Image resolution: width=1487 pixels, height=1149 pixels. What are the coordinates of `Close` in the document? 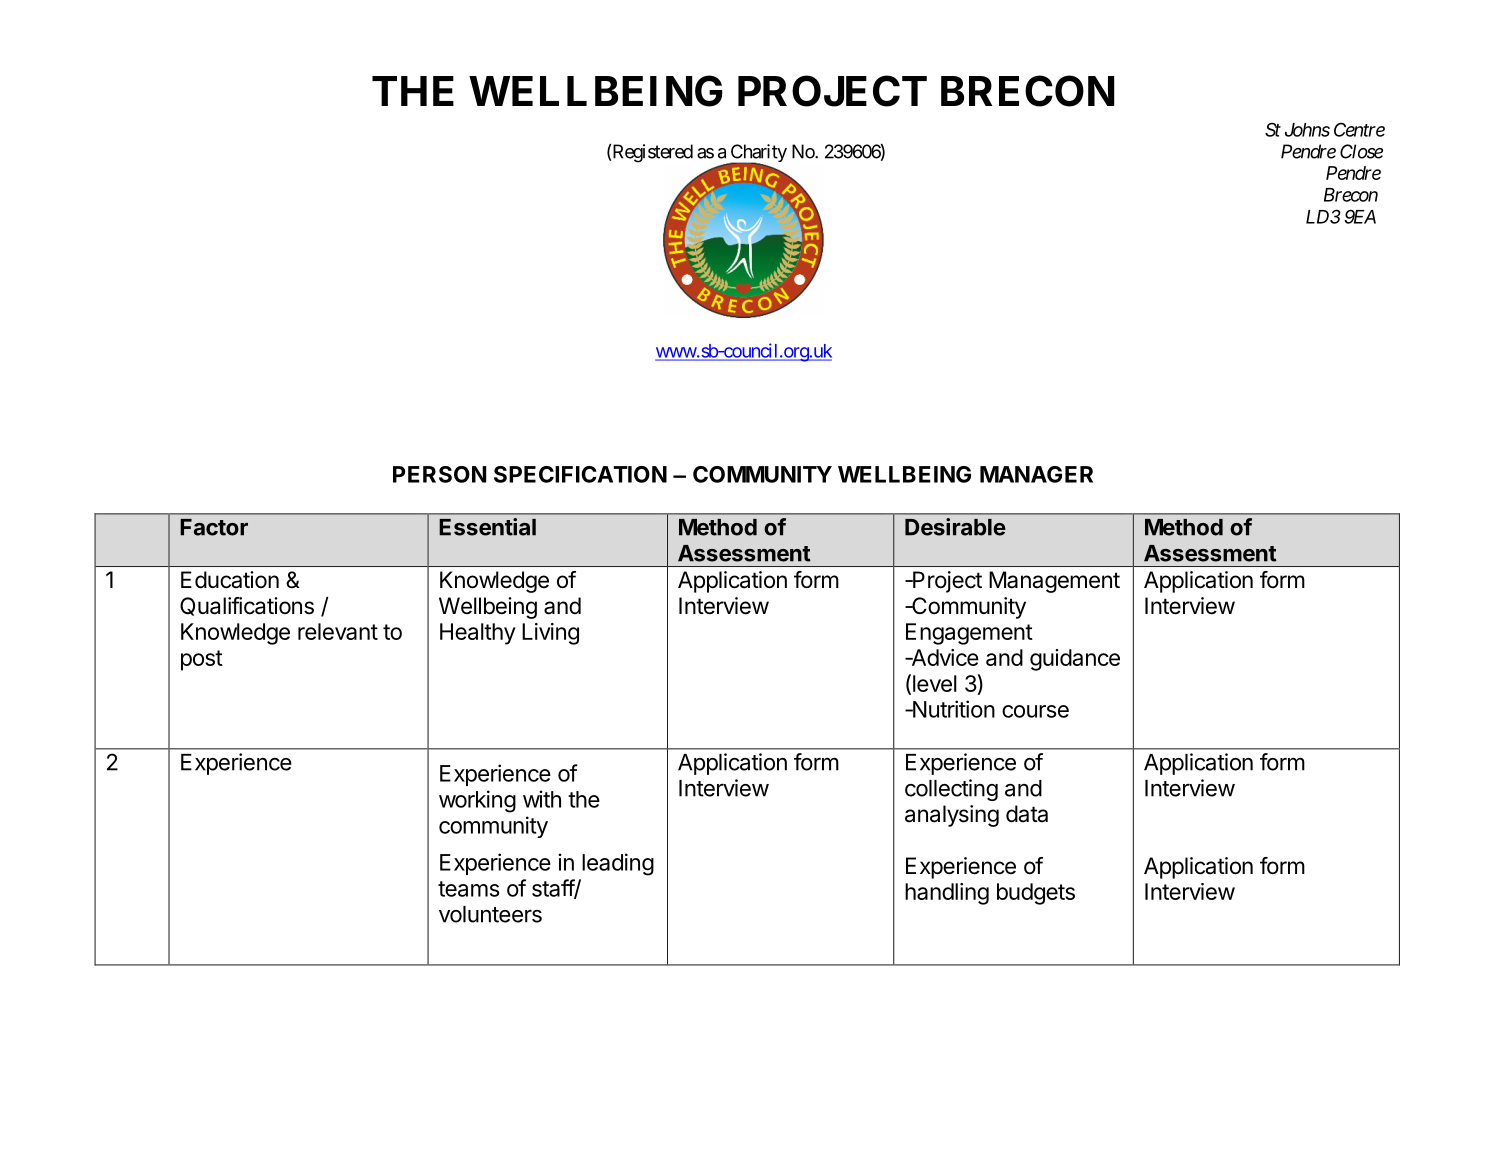 It's located at (1361, 151).
